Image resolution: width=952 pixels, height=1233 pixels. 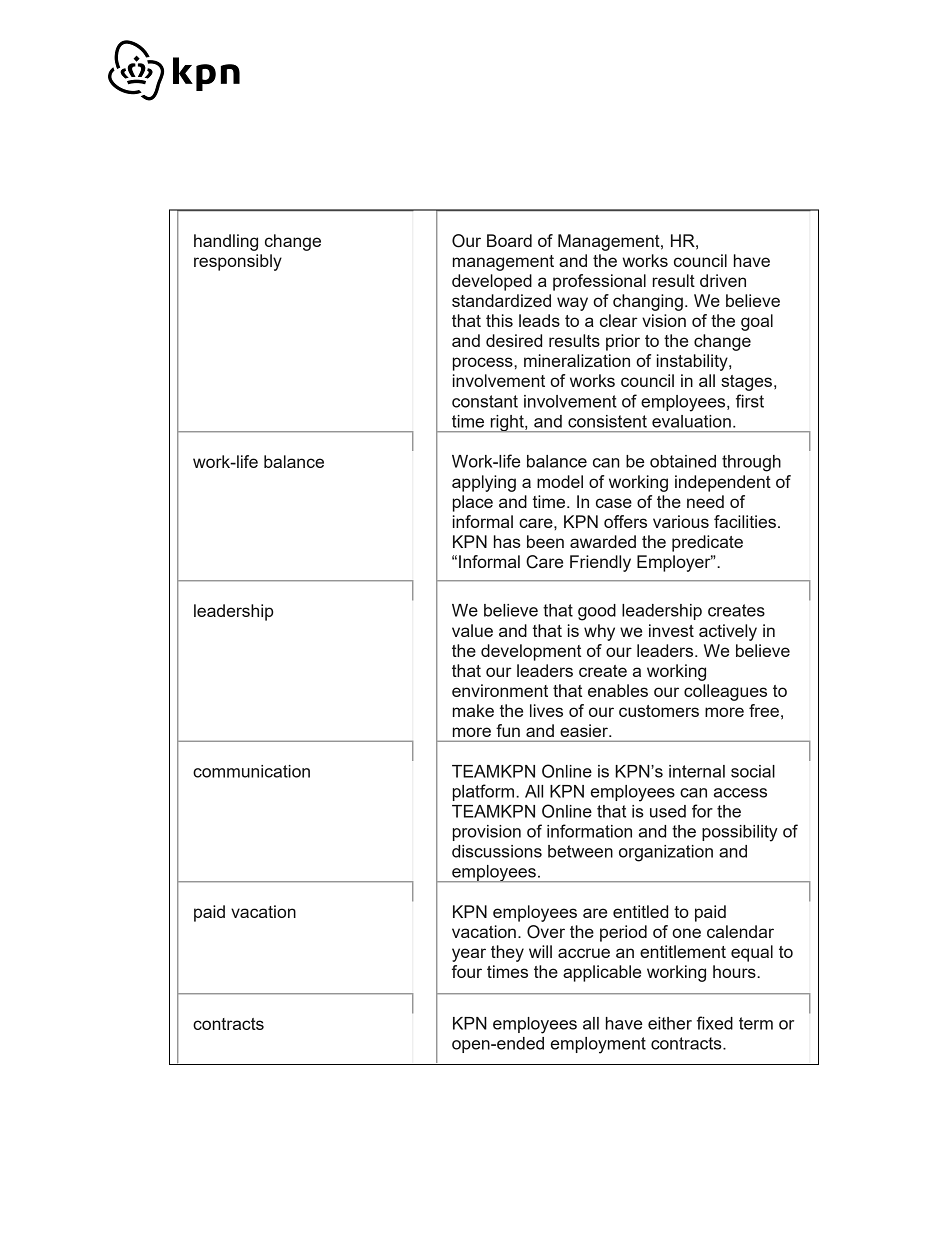 What do you see at coordinates (697, 771) in the image?
I see `internal` at bounding box center [697, 771].
